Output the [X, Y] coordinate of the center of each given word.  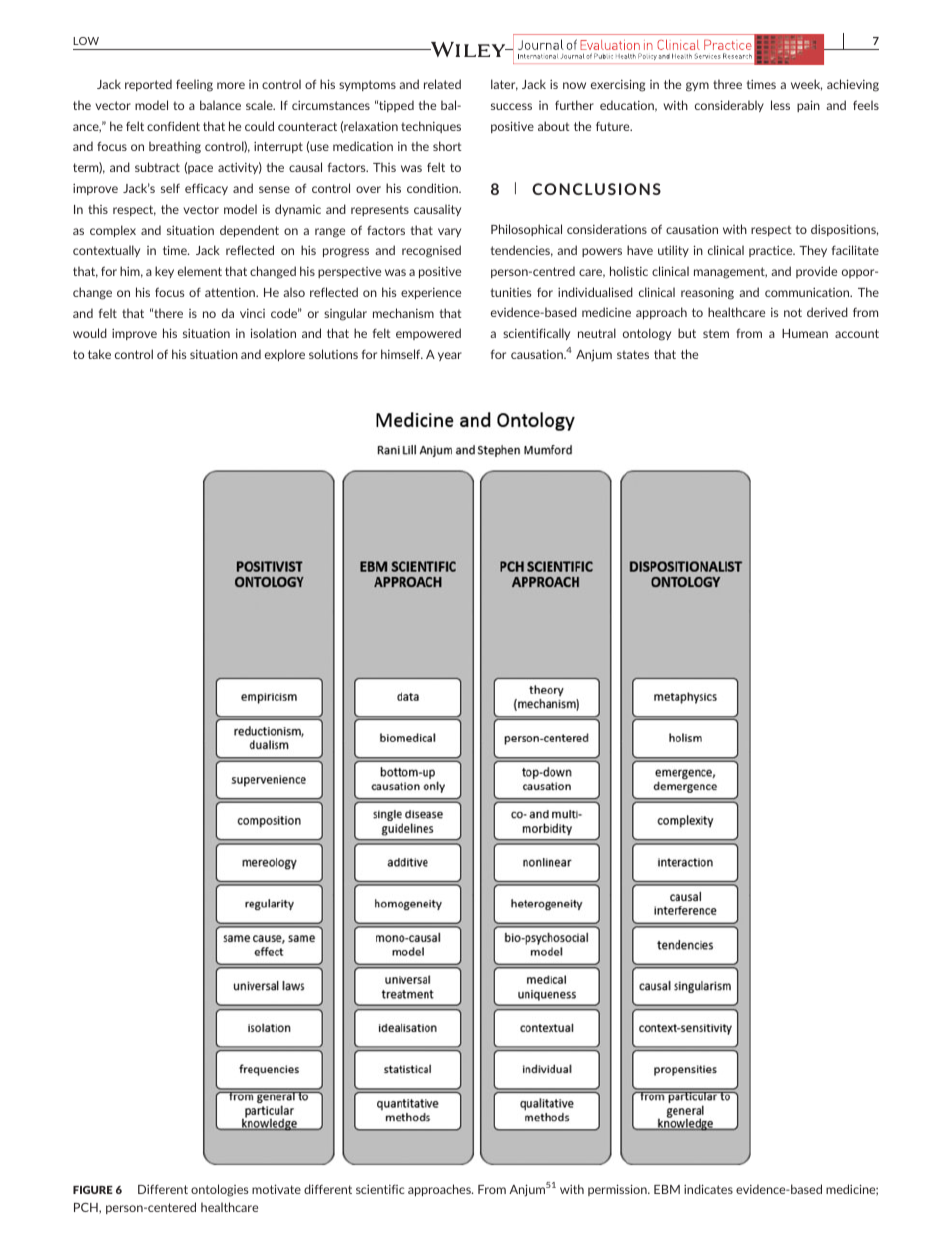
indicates [708, 1189]
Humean [805, 333]
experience [431, 293]
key [164, 272]
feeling [194, 85]
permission [618, 1190]
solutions [333, 354]
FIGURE [93, 1190]
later [504, 85]
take [99, 354]
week [806, 85]
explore [285, 355]
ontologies [219, 1190]
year [450, 356]
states [633, 354]
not [793, 312]
